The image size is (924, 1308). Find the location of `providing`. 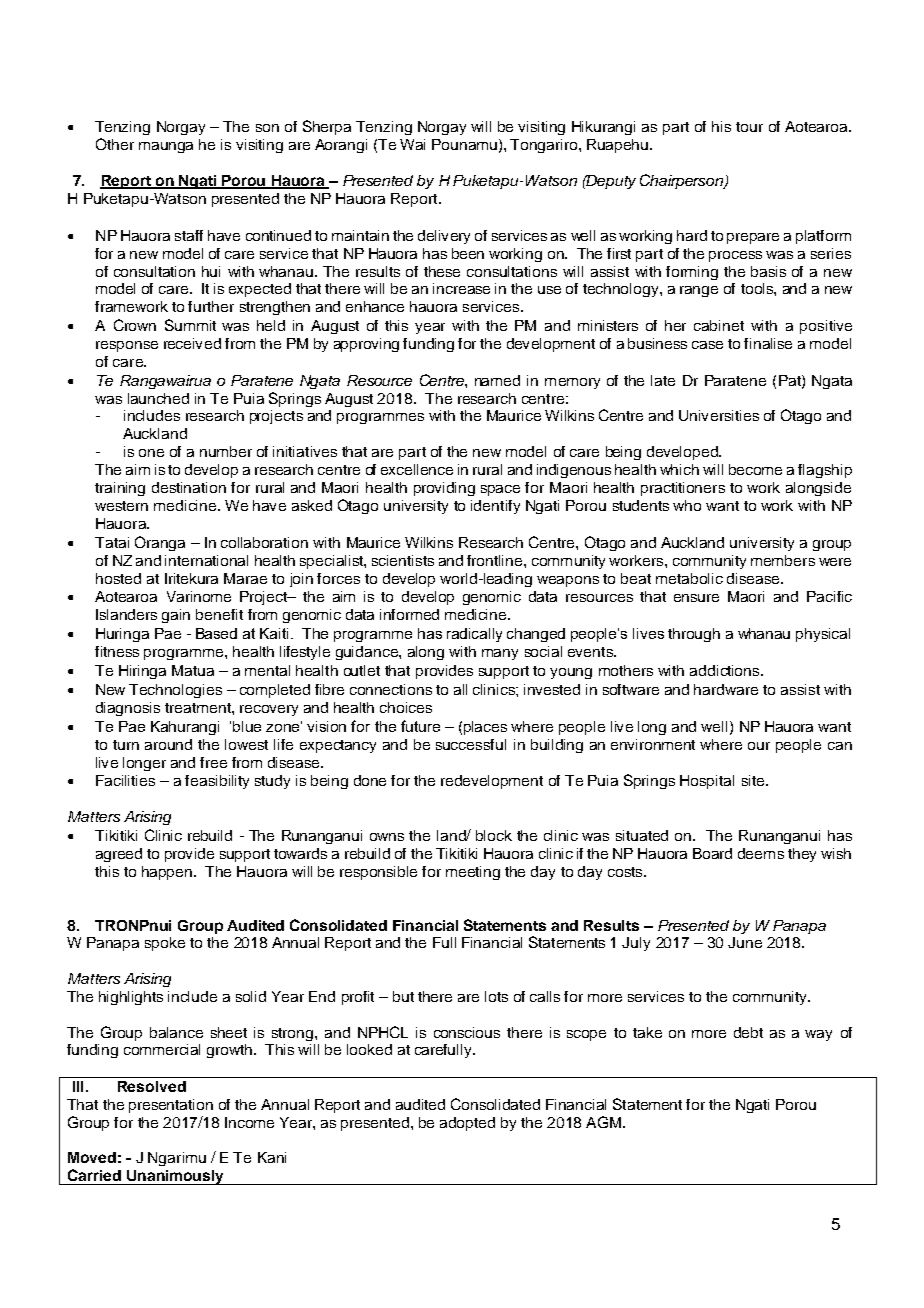

providing is located at coordinates (444, 489).
